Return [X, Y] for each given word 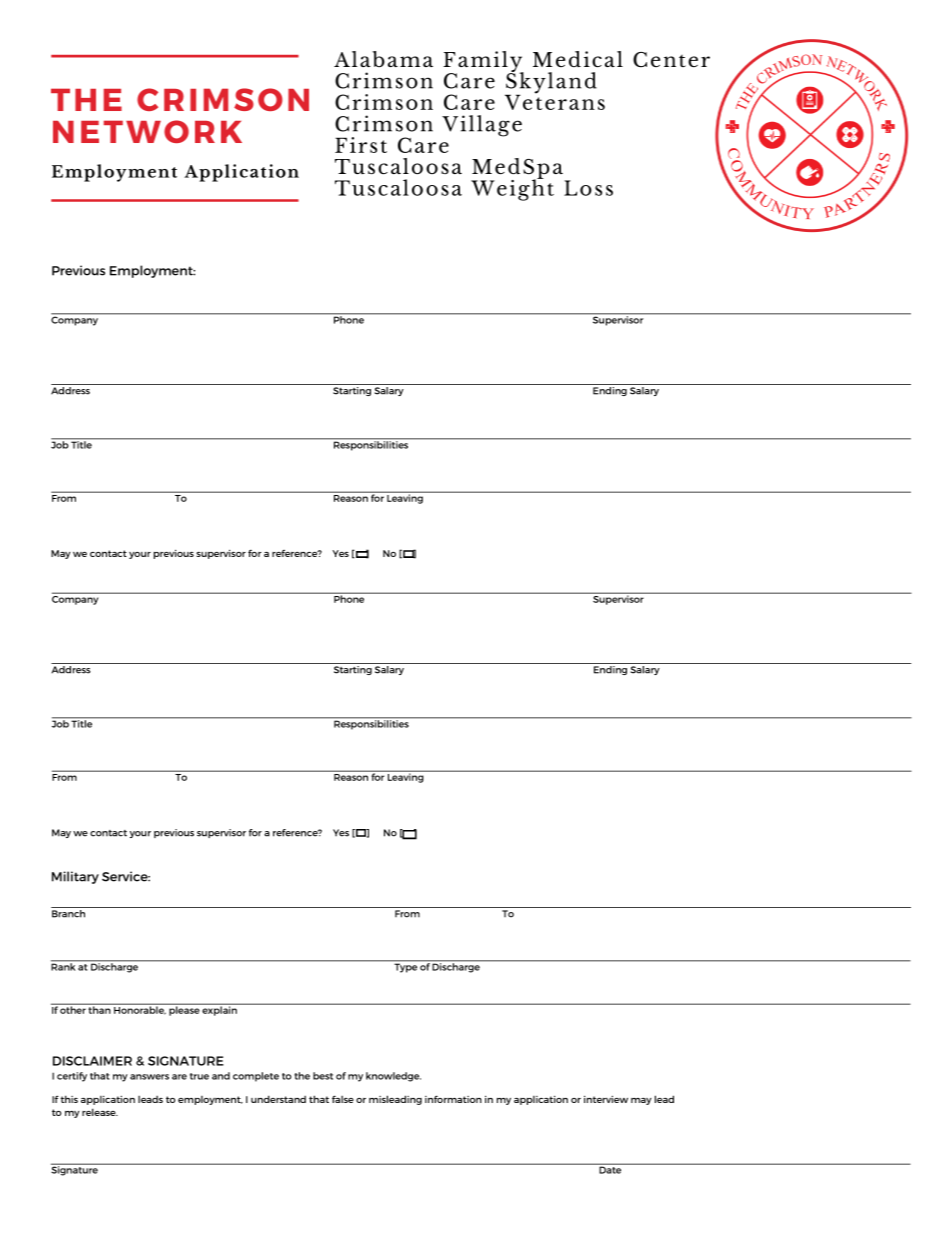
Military [75, 877]
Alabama [383, 59]
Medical [578, 59]
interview [606, 1099]
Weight [512, 189]
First [361, 145]
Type [405, 967]
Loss [588, 188]
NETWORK [147, 131]
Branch [68, 914]
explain [220, 1010]
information [453, 1099]
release [100, 1112]
